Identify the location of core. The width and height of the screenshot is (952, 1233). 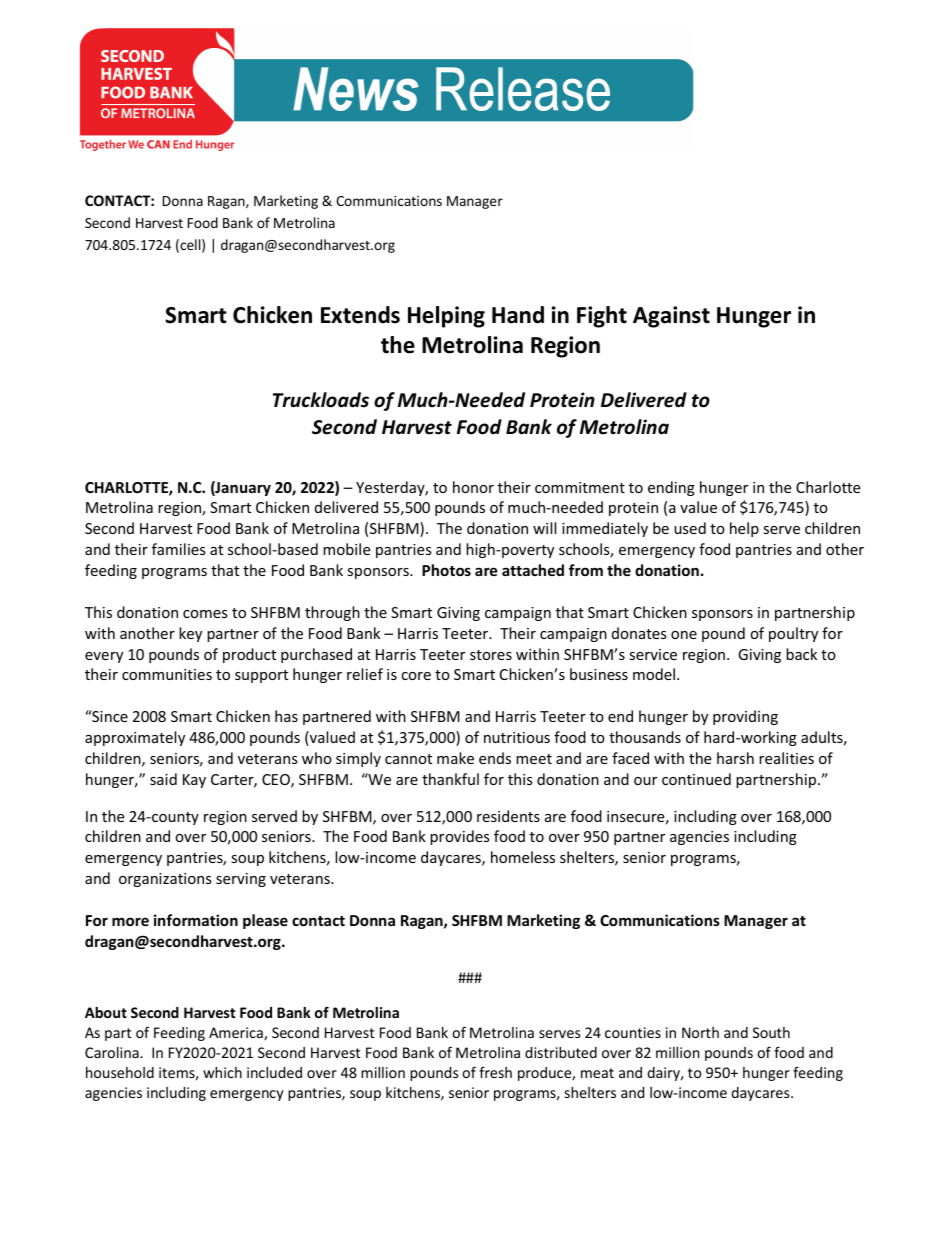
(416, 676).
